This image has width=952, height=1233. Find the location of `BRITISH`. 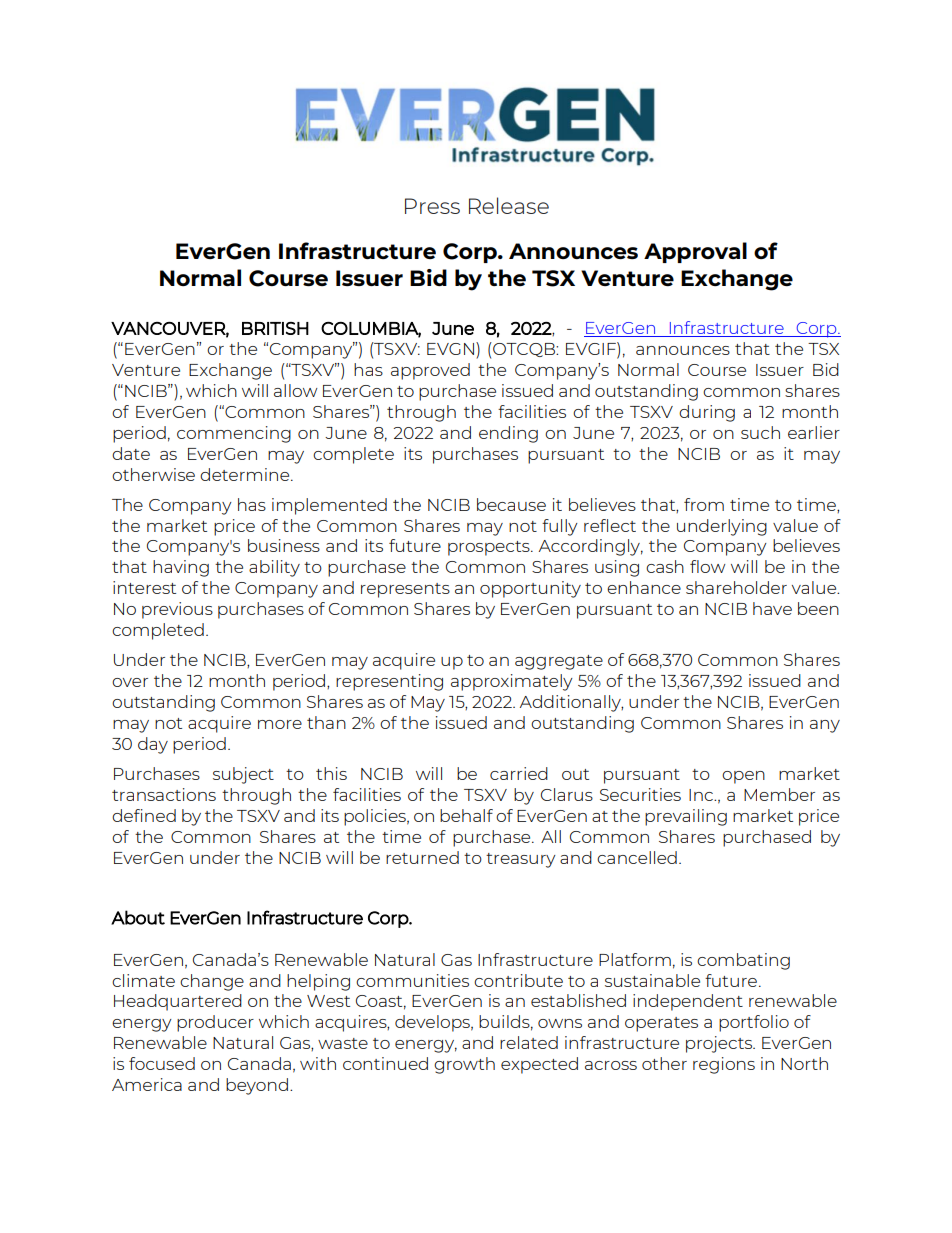

BRITISH is located at coordinates (275, 328).
